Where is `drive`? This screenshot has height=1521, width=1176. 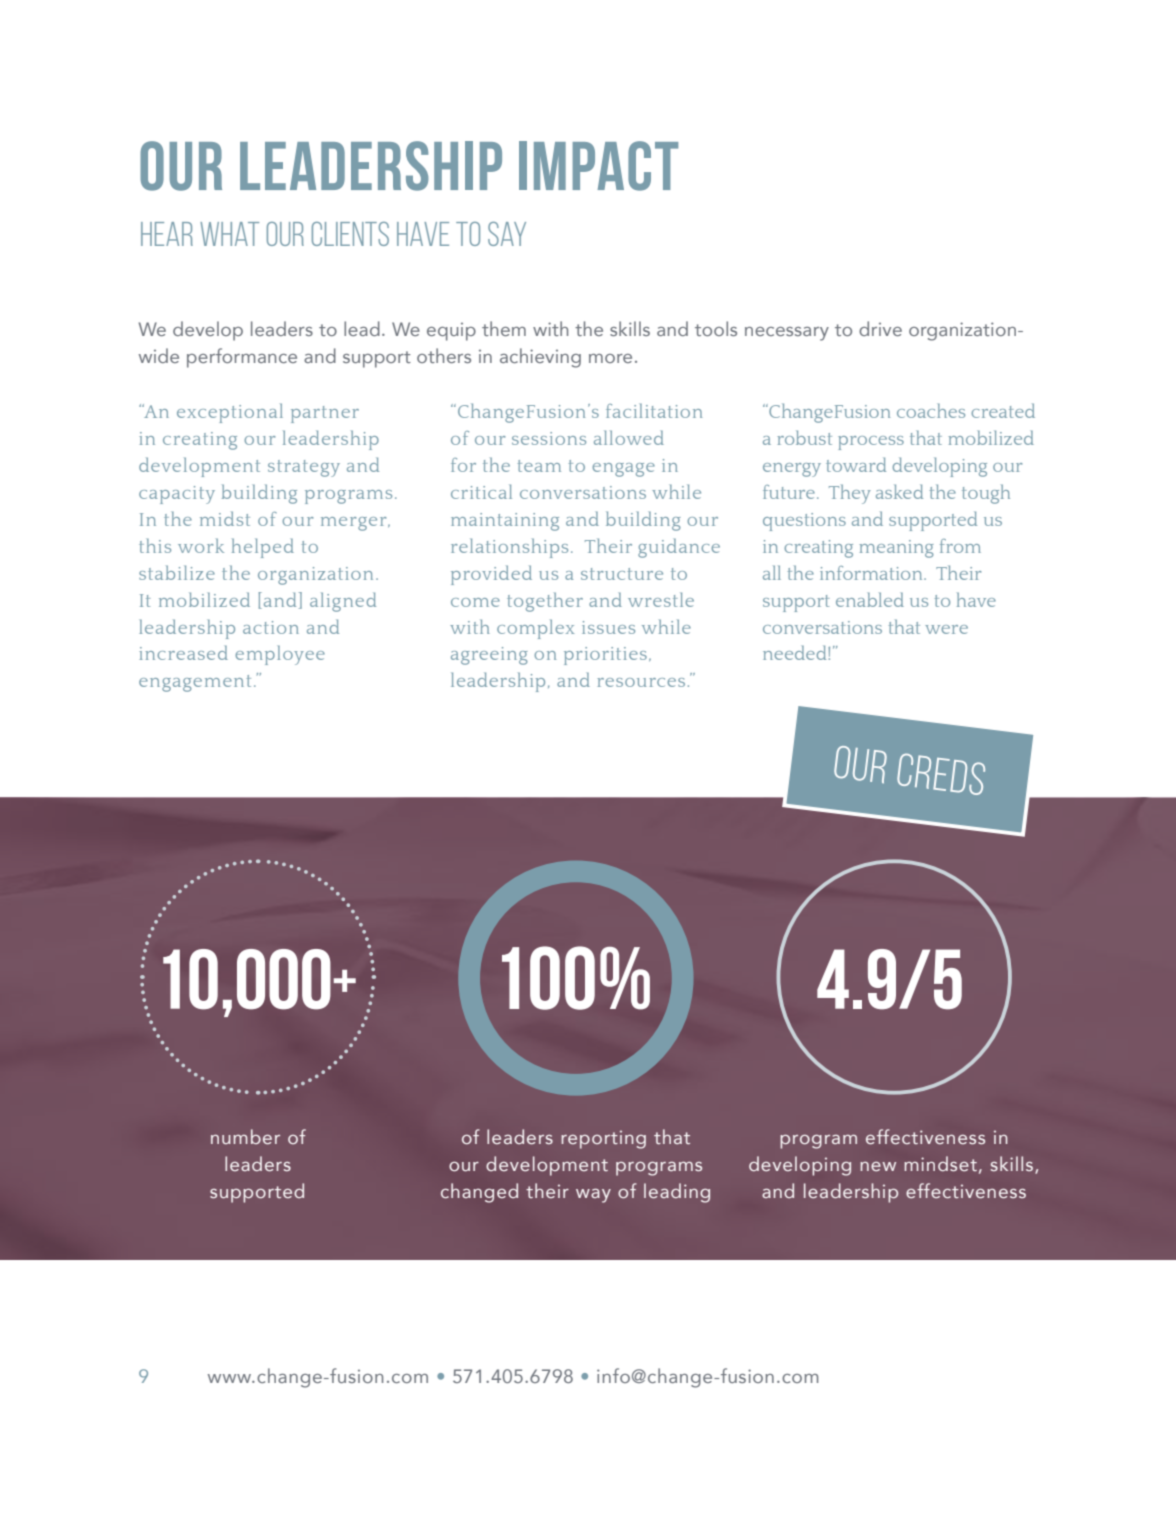
drive is located at coordinates (880, 328).
